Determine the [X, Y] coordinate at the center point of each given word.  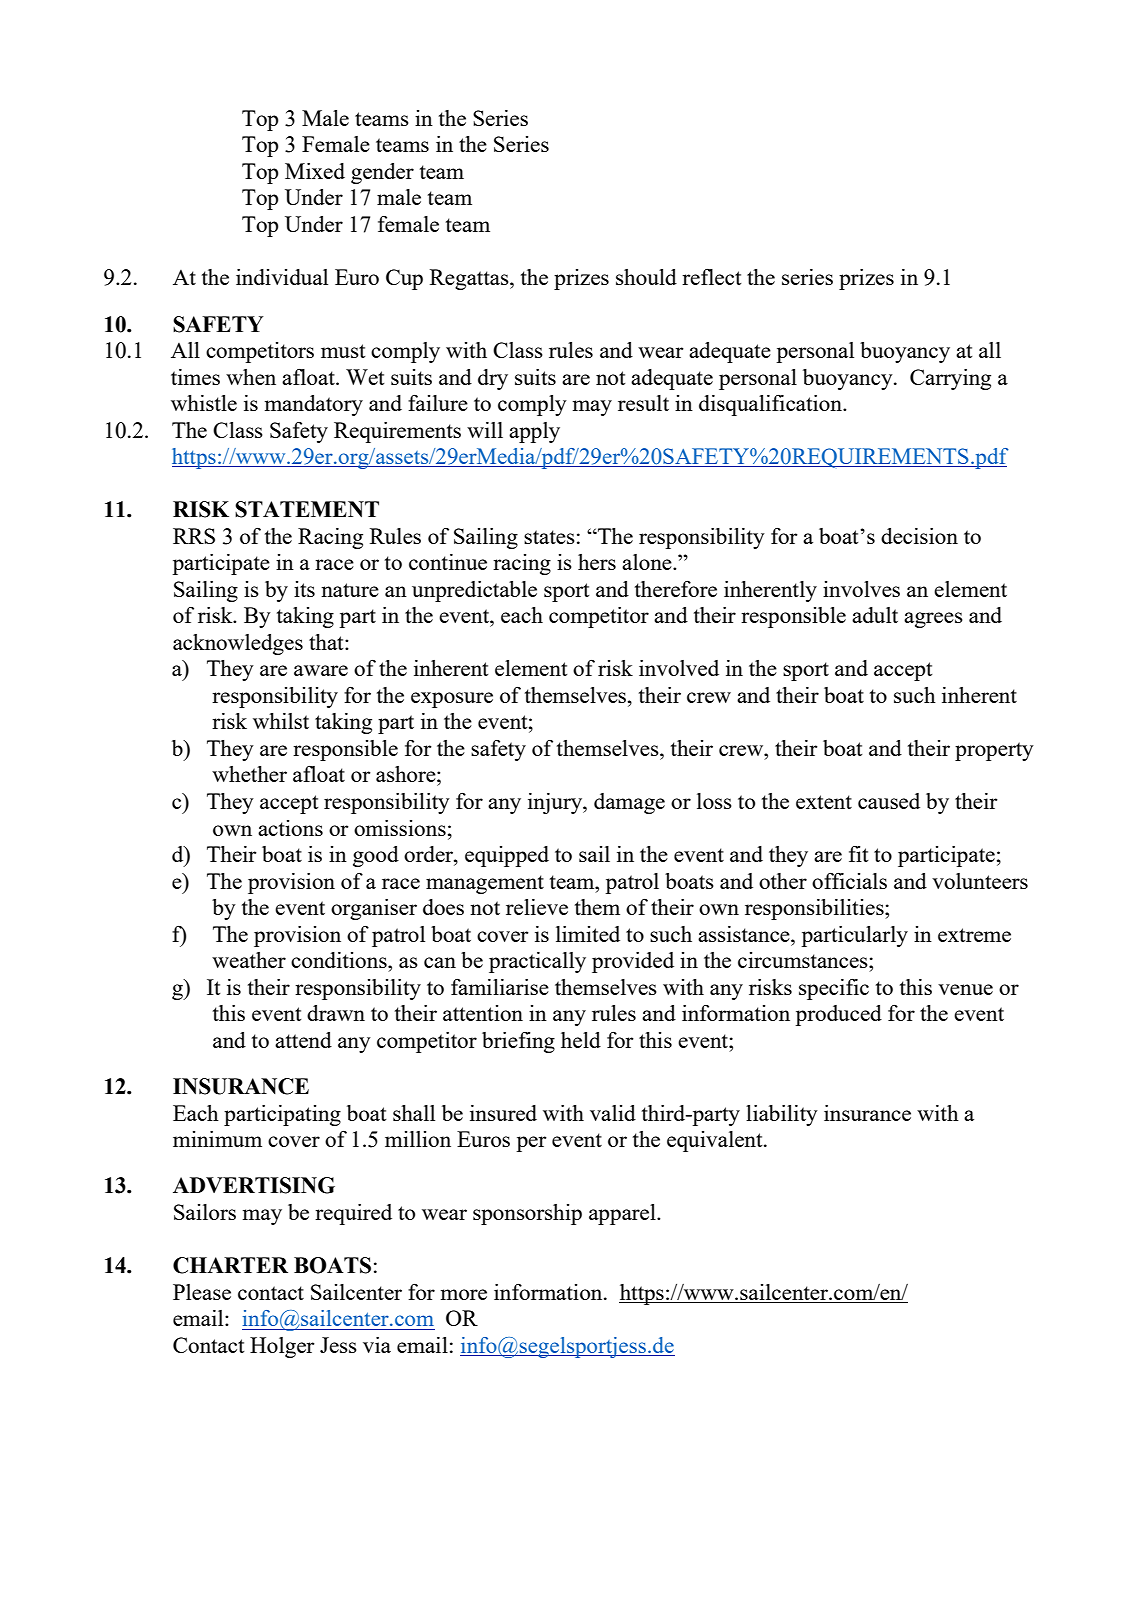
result [643, 403]
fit [858, 854]
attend [303, 1040]
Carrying [950, 379]
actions [290, 828]
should [646, 277]
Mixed [315, 171]
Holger [282, 1347]
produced [838, 1015]
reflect [711, 277]
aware [321, 670]
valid [613, 1113]
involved [679, 668]
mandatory [314, 405]
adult [875, 615]
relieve [537, 907]
